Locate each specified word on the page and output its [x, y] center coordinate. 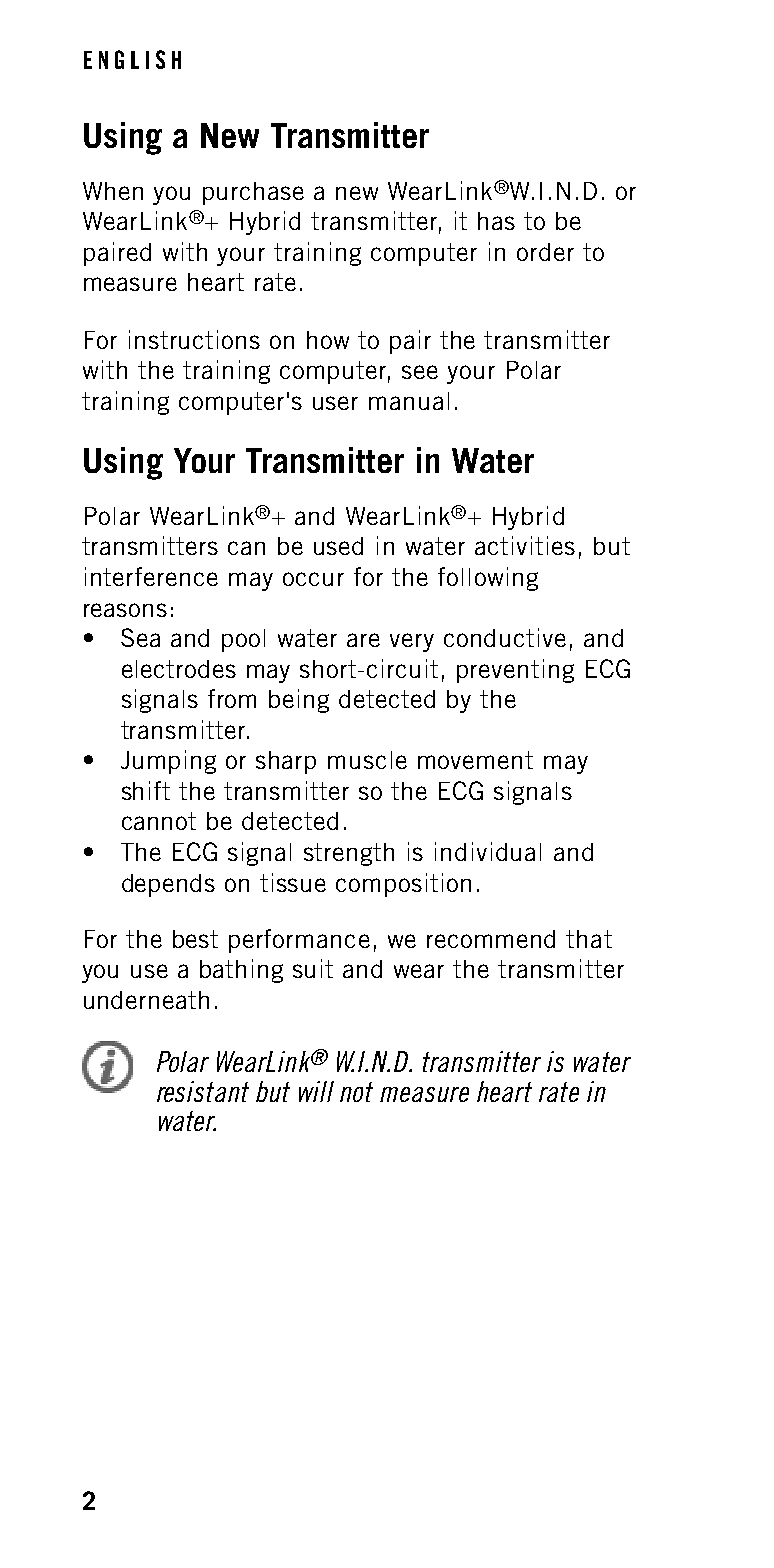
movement [475, 760]
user [335, 403]
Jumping [168, 762]
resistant [203, 1091]
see [420, 372]
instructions [194, 339]
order [545, 252]
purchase [253, 193]
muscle [367, 760]
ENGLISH [132, 59]
